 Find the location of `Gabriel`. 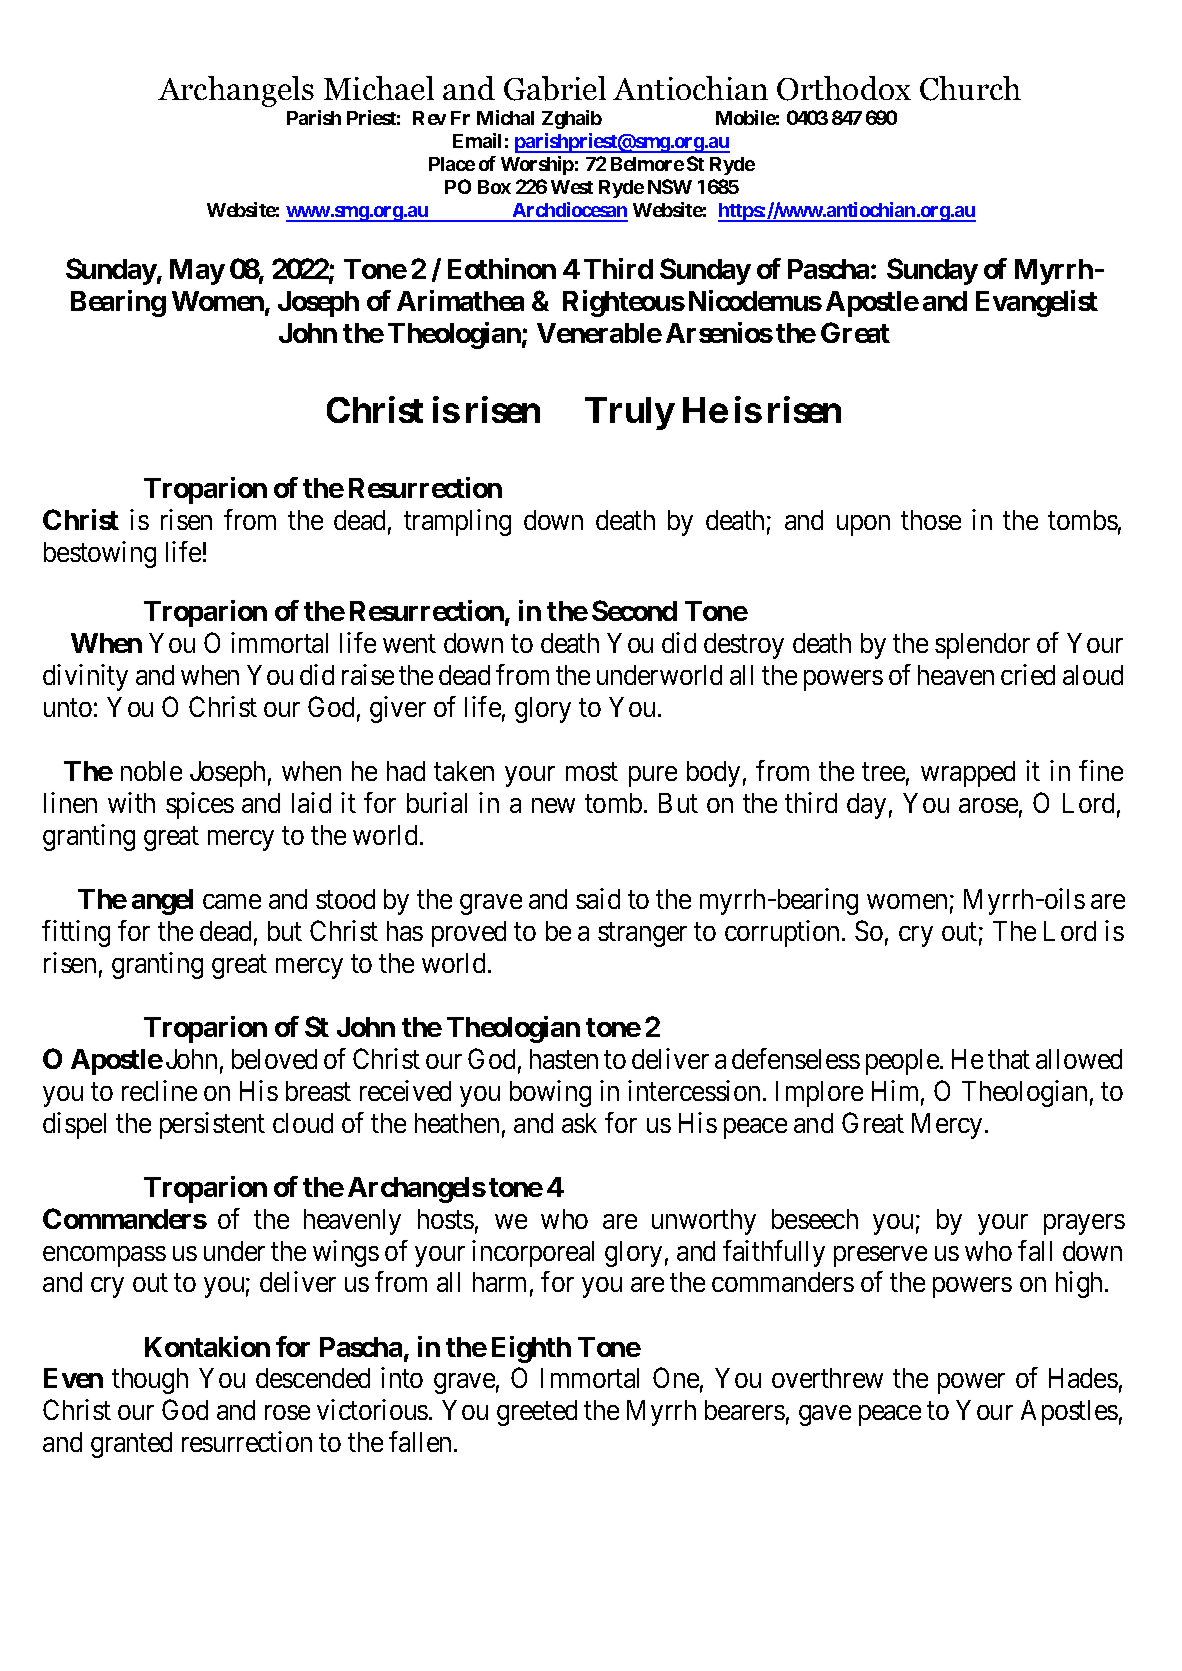

Gabriel is located at coordinates (555, 88).
